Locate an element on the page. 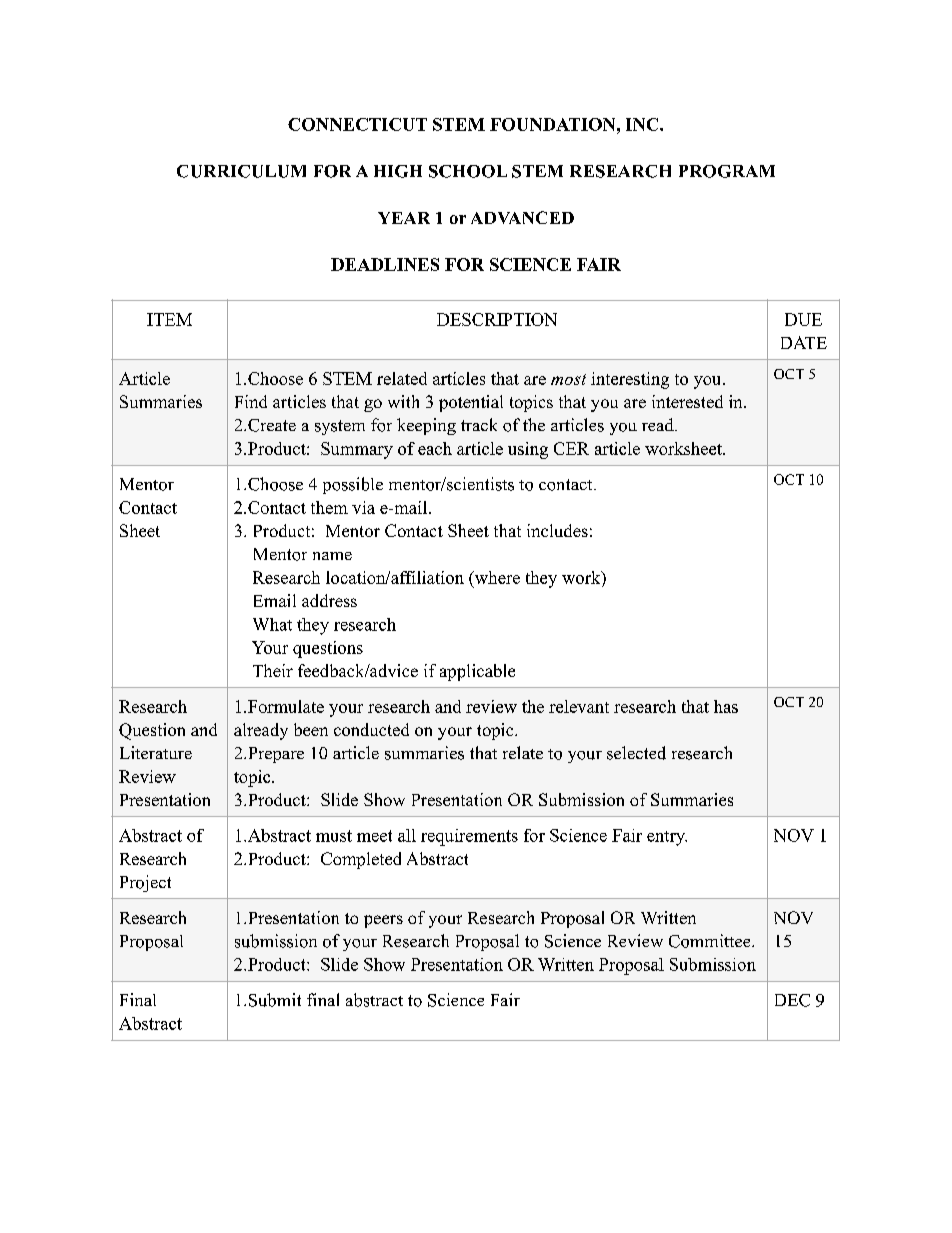 This image has height=1233, width=952. Literature is located at coordinates (156, 752).
